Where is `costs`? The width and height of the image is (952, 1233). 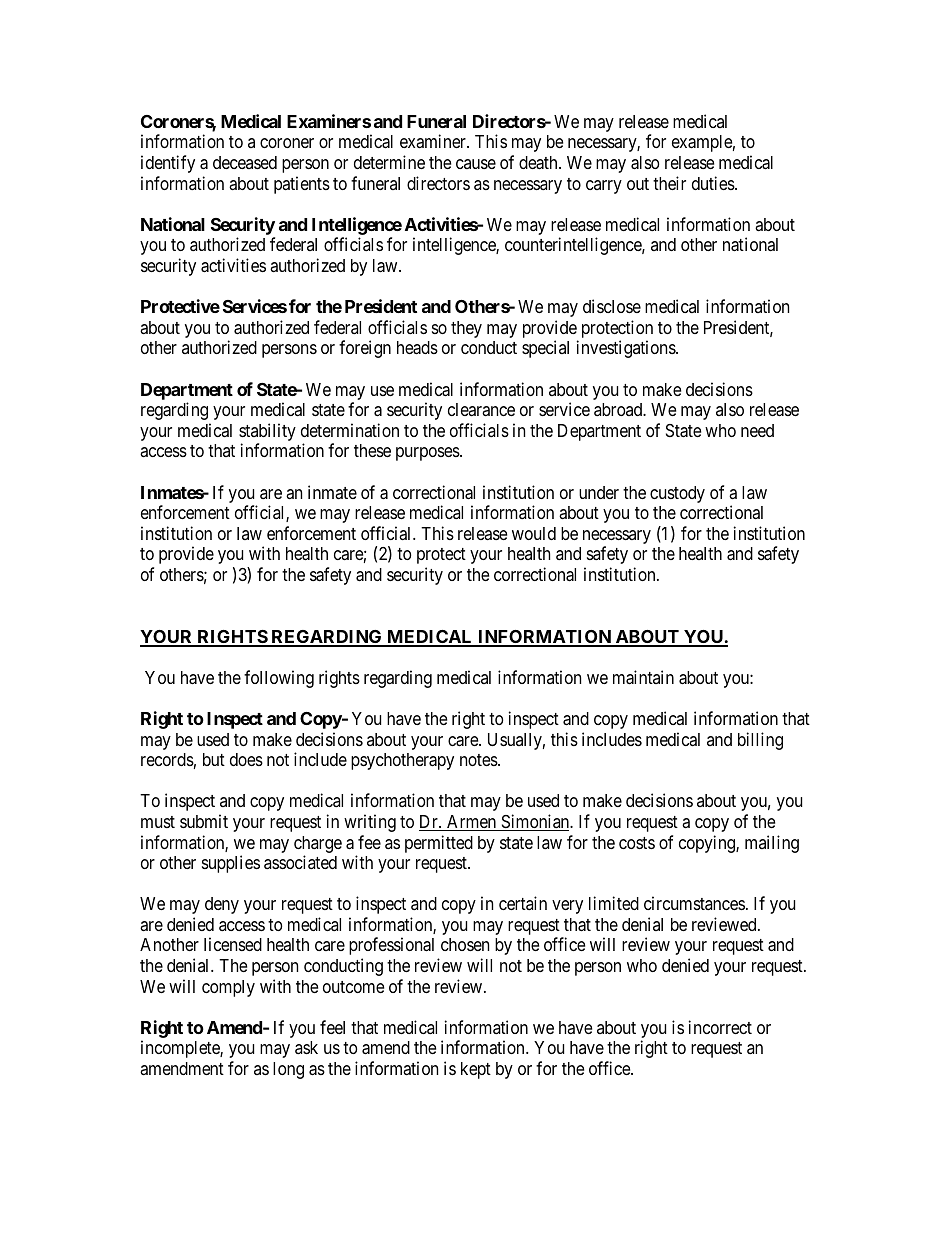 costs is located at coordinates (637, 843).
